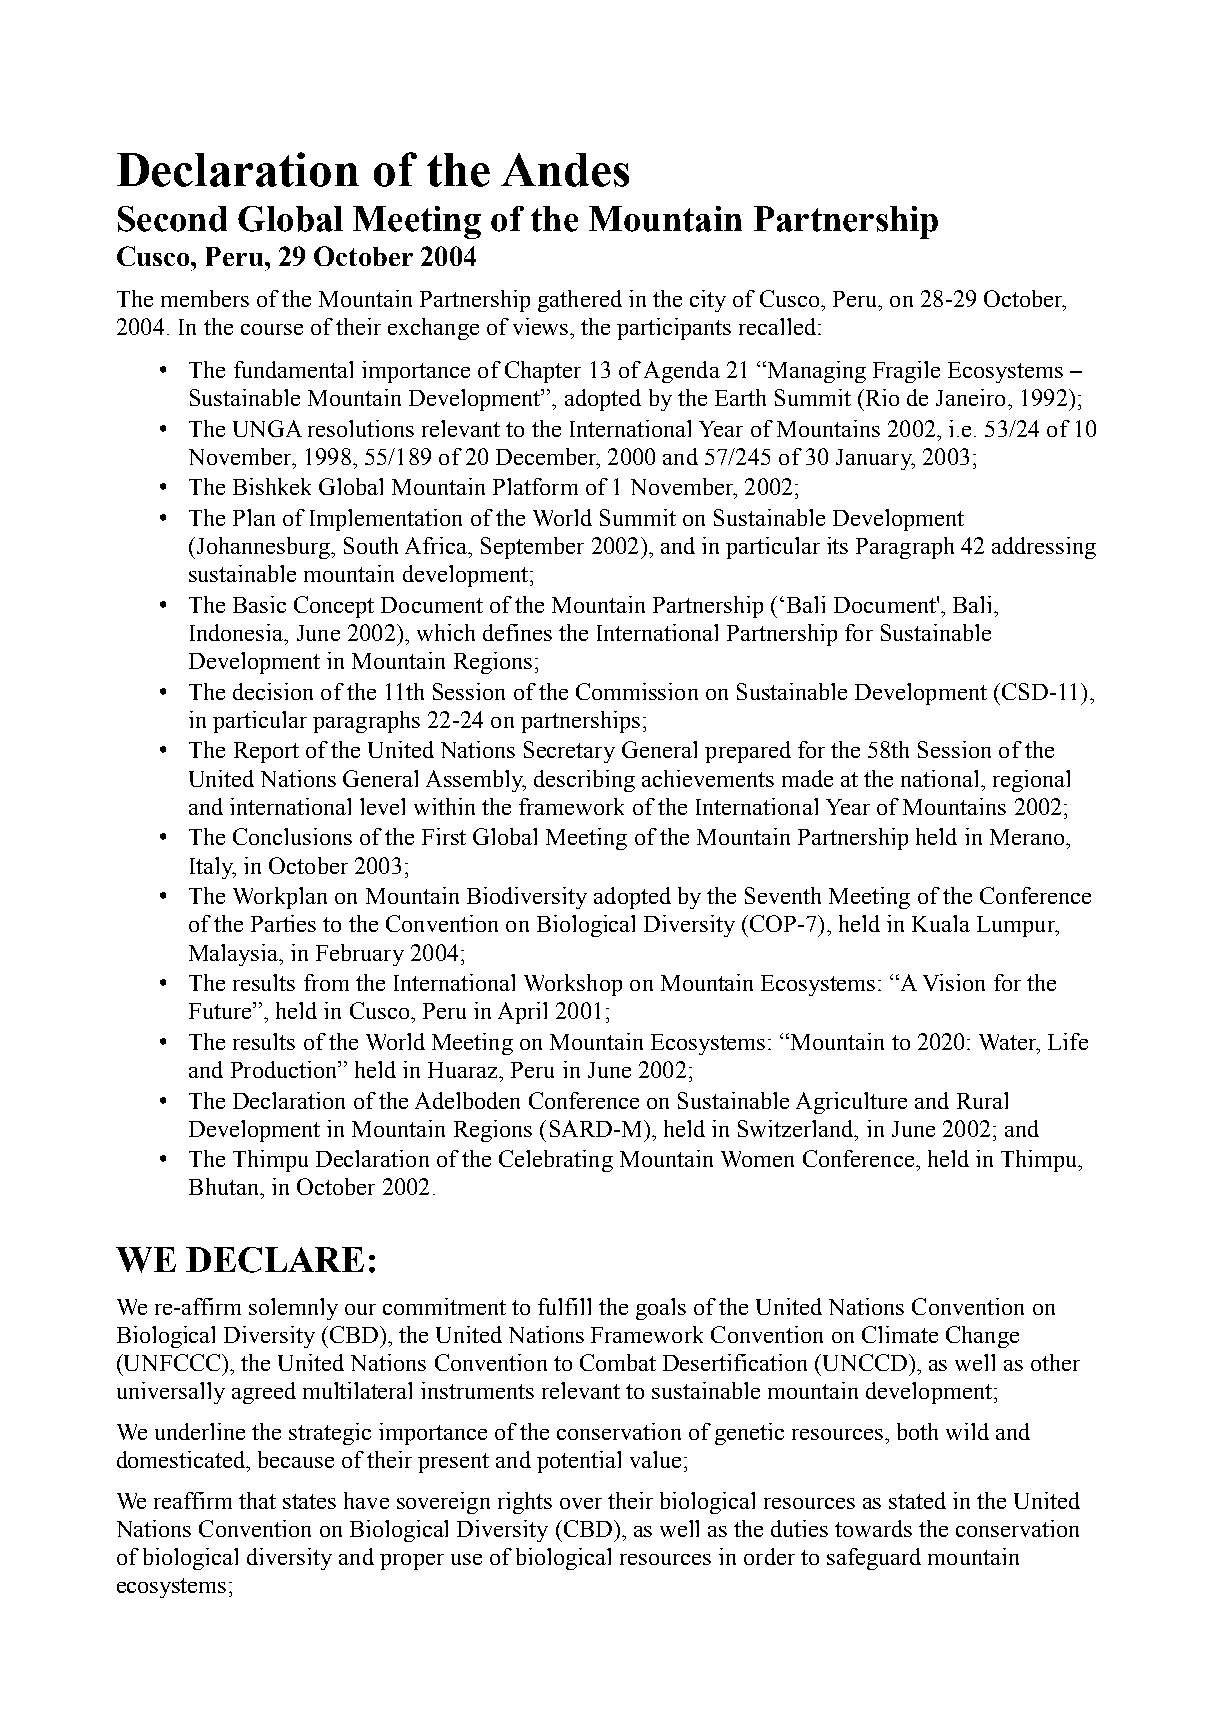  Describe the element at coordinates (172, 219) in the page. I see `Second` at that location.
